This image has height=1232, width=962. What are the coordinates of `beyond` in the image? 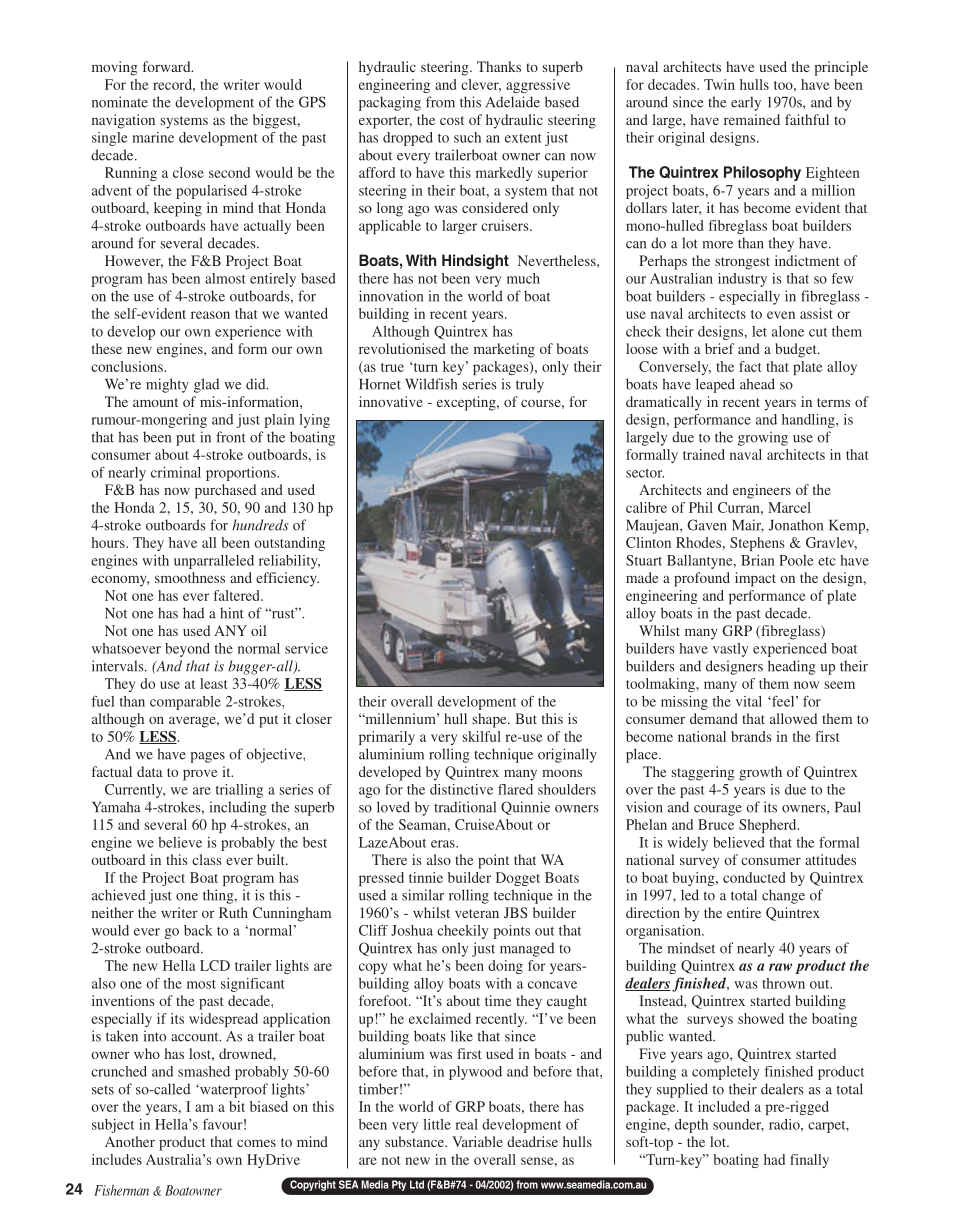 It's located at (187, 650).
